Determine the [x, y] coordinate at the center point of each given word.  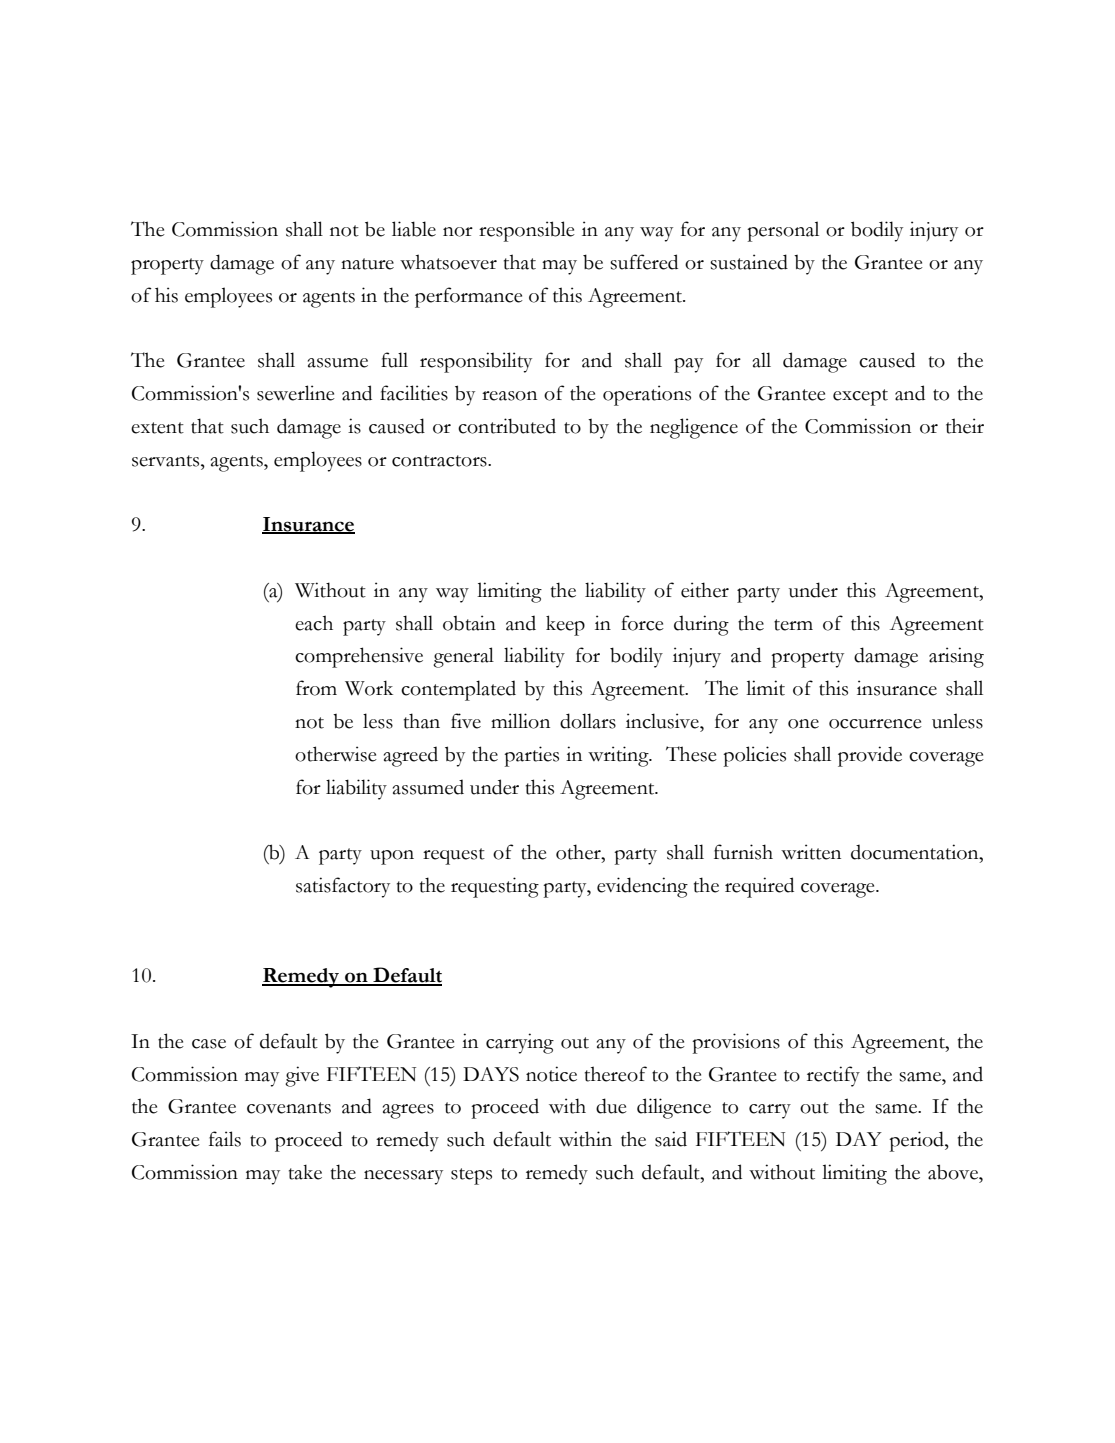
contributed [507, 426]
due [611, 1106]
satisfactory [343, 887]
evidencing [642, 887]
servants [167, 461]
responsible [527, 231]
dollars [588, 721]
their [965, 426]
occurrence [875, 724]
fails [225, 1139]
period [917, 1141]
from [316, 688]
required [759, 887]
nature [367, 264]
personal [783, 231]
